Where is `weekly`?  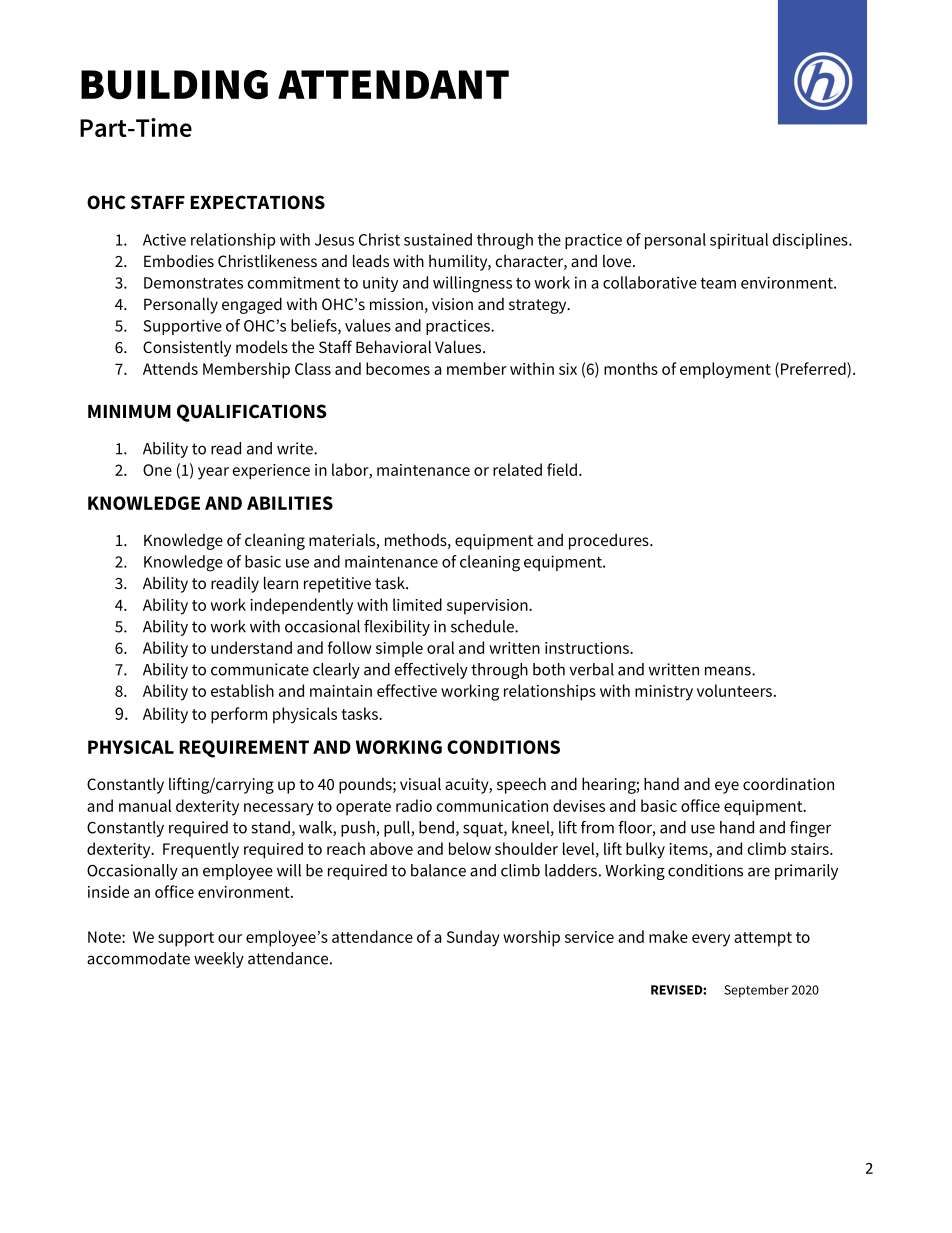
weekly is located at coordinates (219, 960).
